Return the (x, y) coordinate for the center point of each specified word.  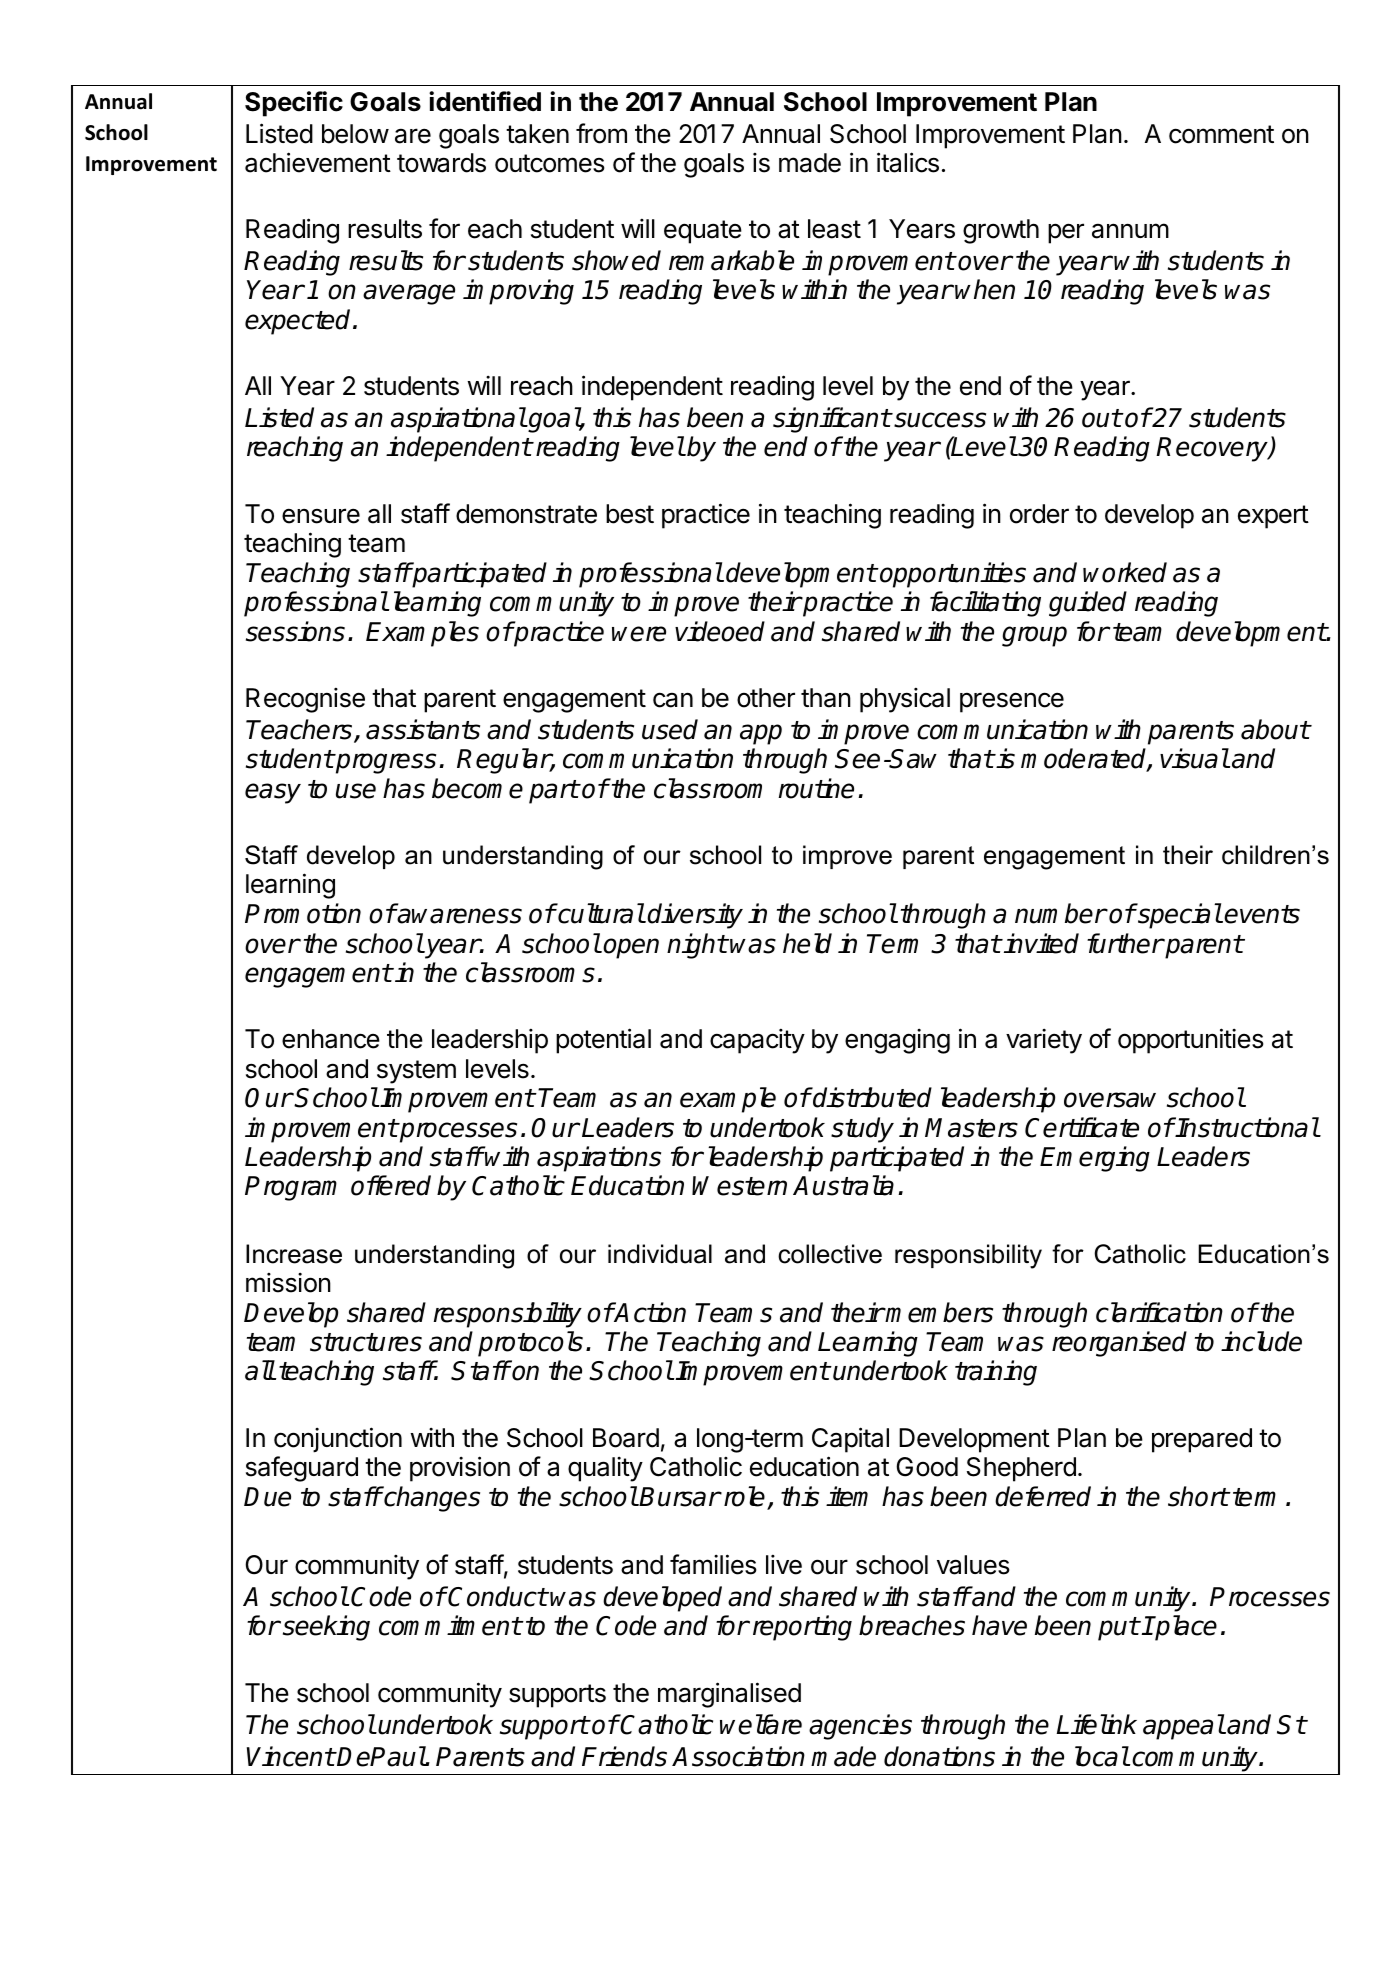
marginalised (729, 1695)
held (807, 943)
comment (1221, 134)
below (355, 134)
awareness (459, 916)
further (1125, 943)
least (834, 229)
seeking (326, 1628)
